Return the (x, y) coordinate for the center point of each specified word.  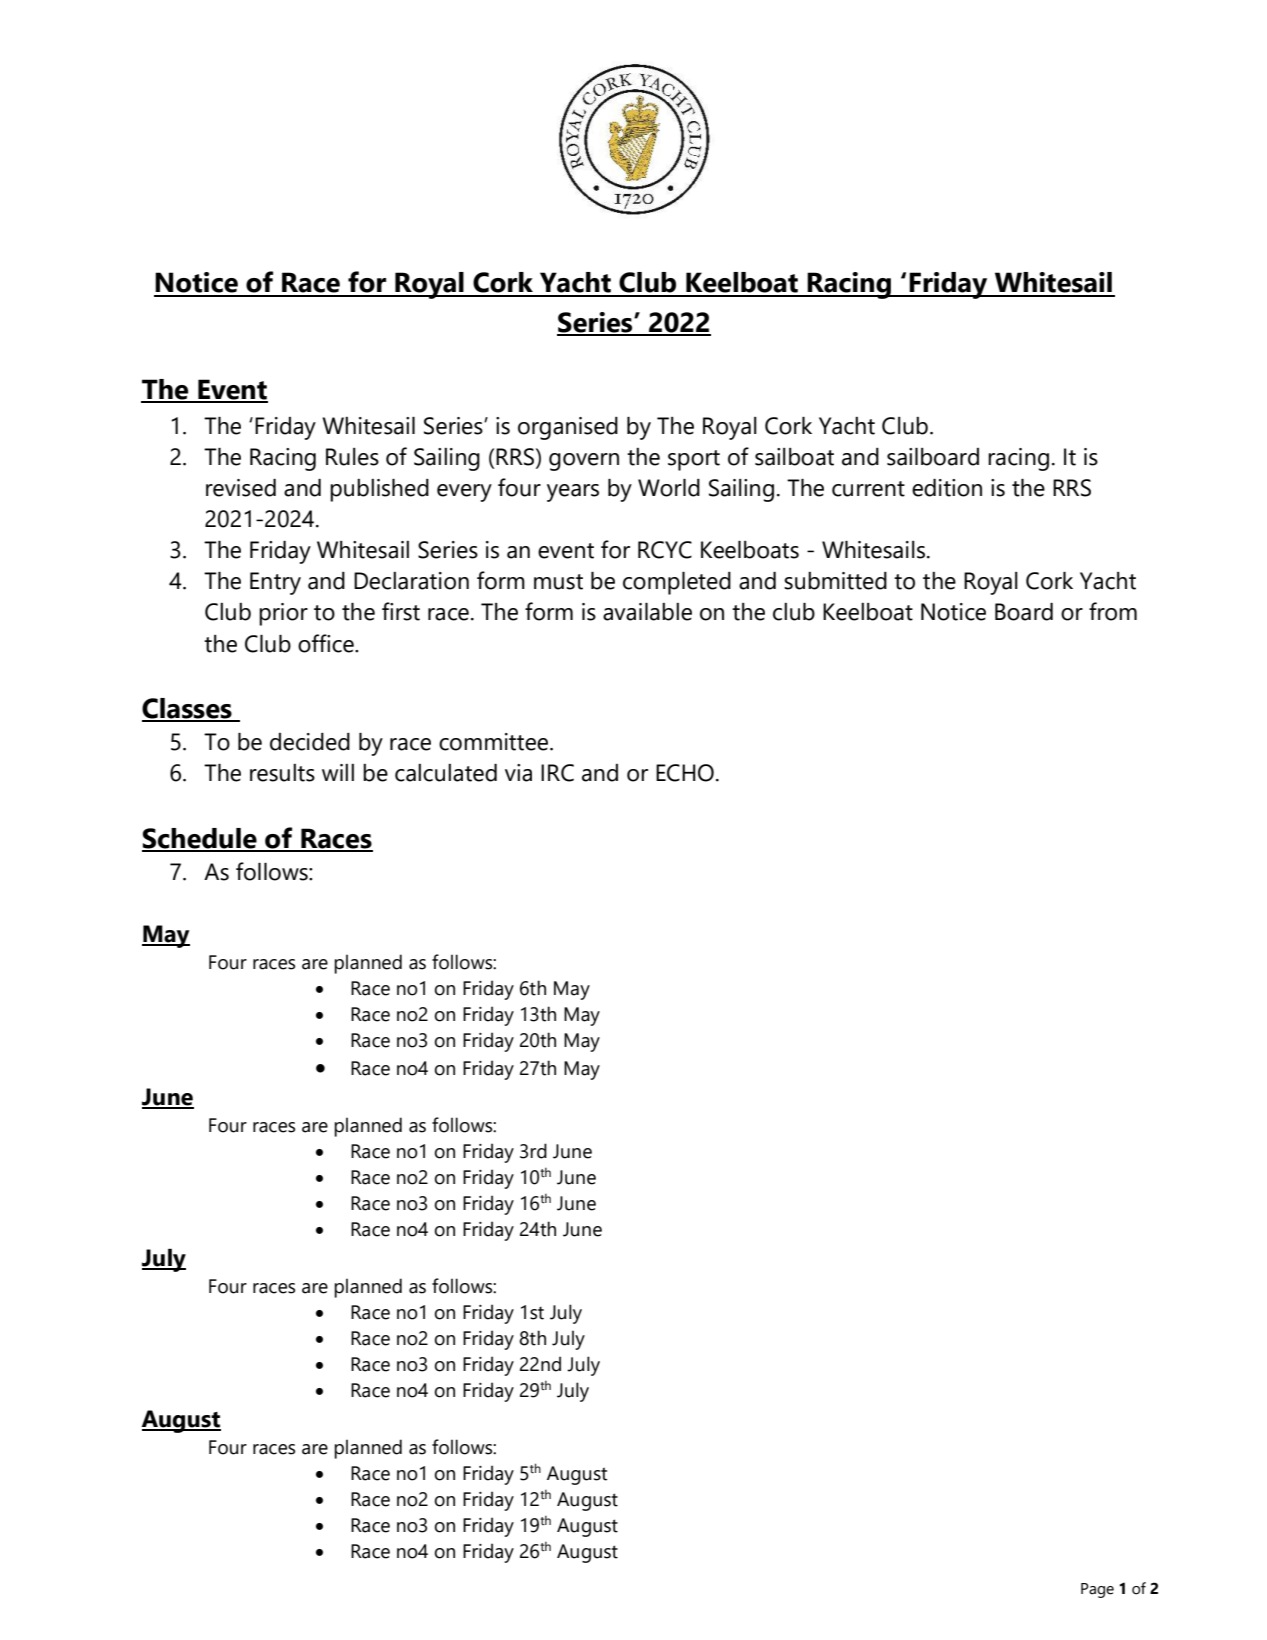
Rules (352, 457)
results (282, 773)
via (518, 773)
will (338, 772)
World (669, 488)
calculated (446, 773)
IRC (557, 773)
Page (1097, 1590)
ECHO (685, 773)
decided (310, 742)
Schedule (200, 839)
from (1113, 611)
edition (947, 488)
